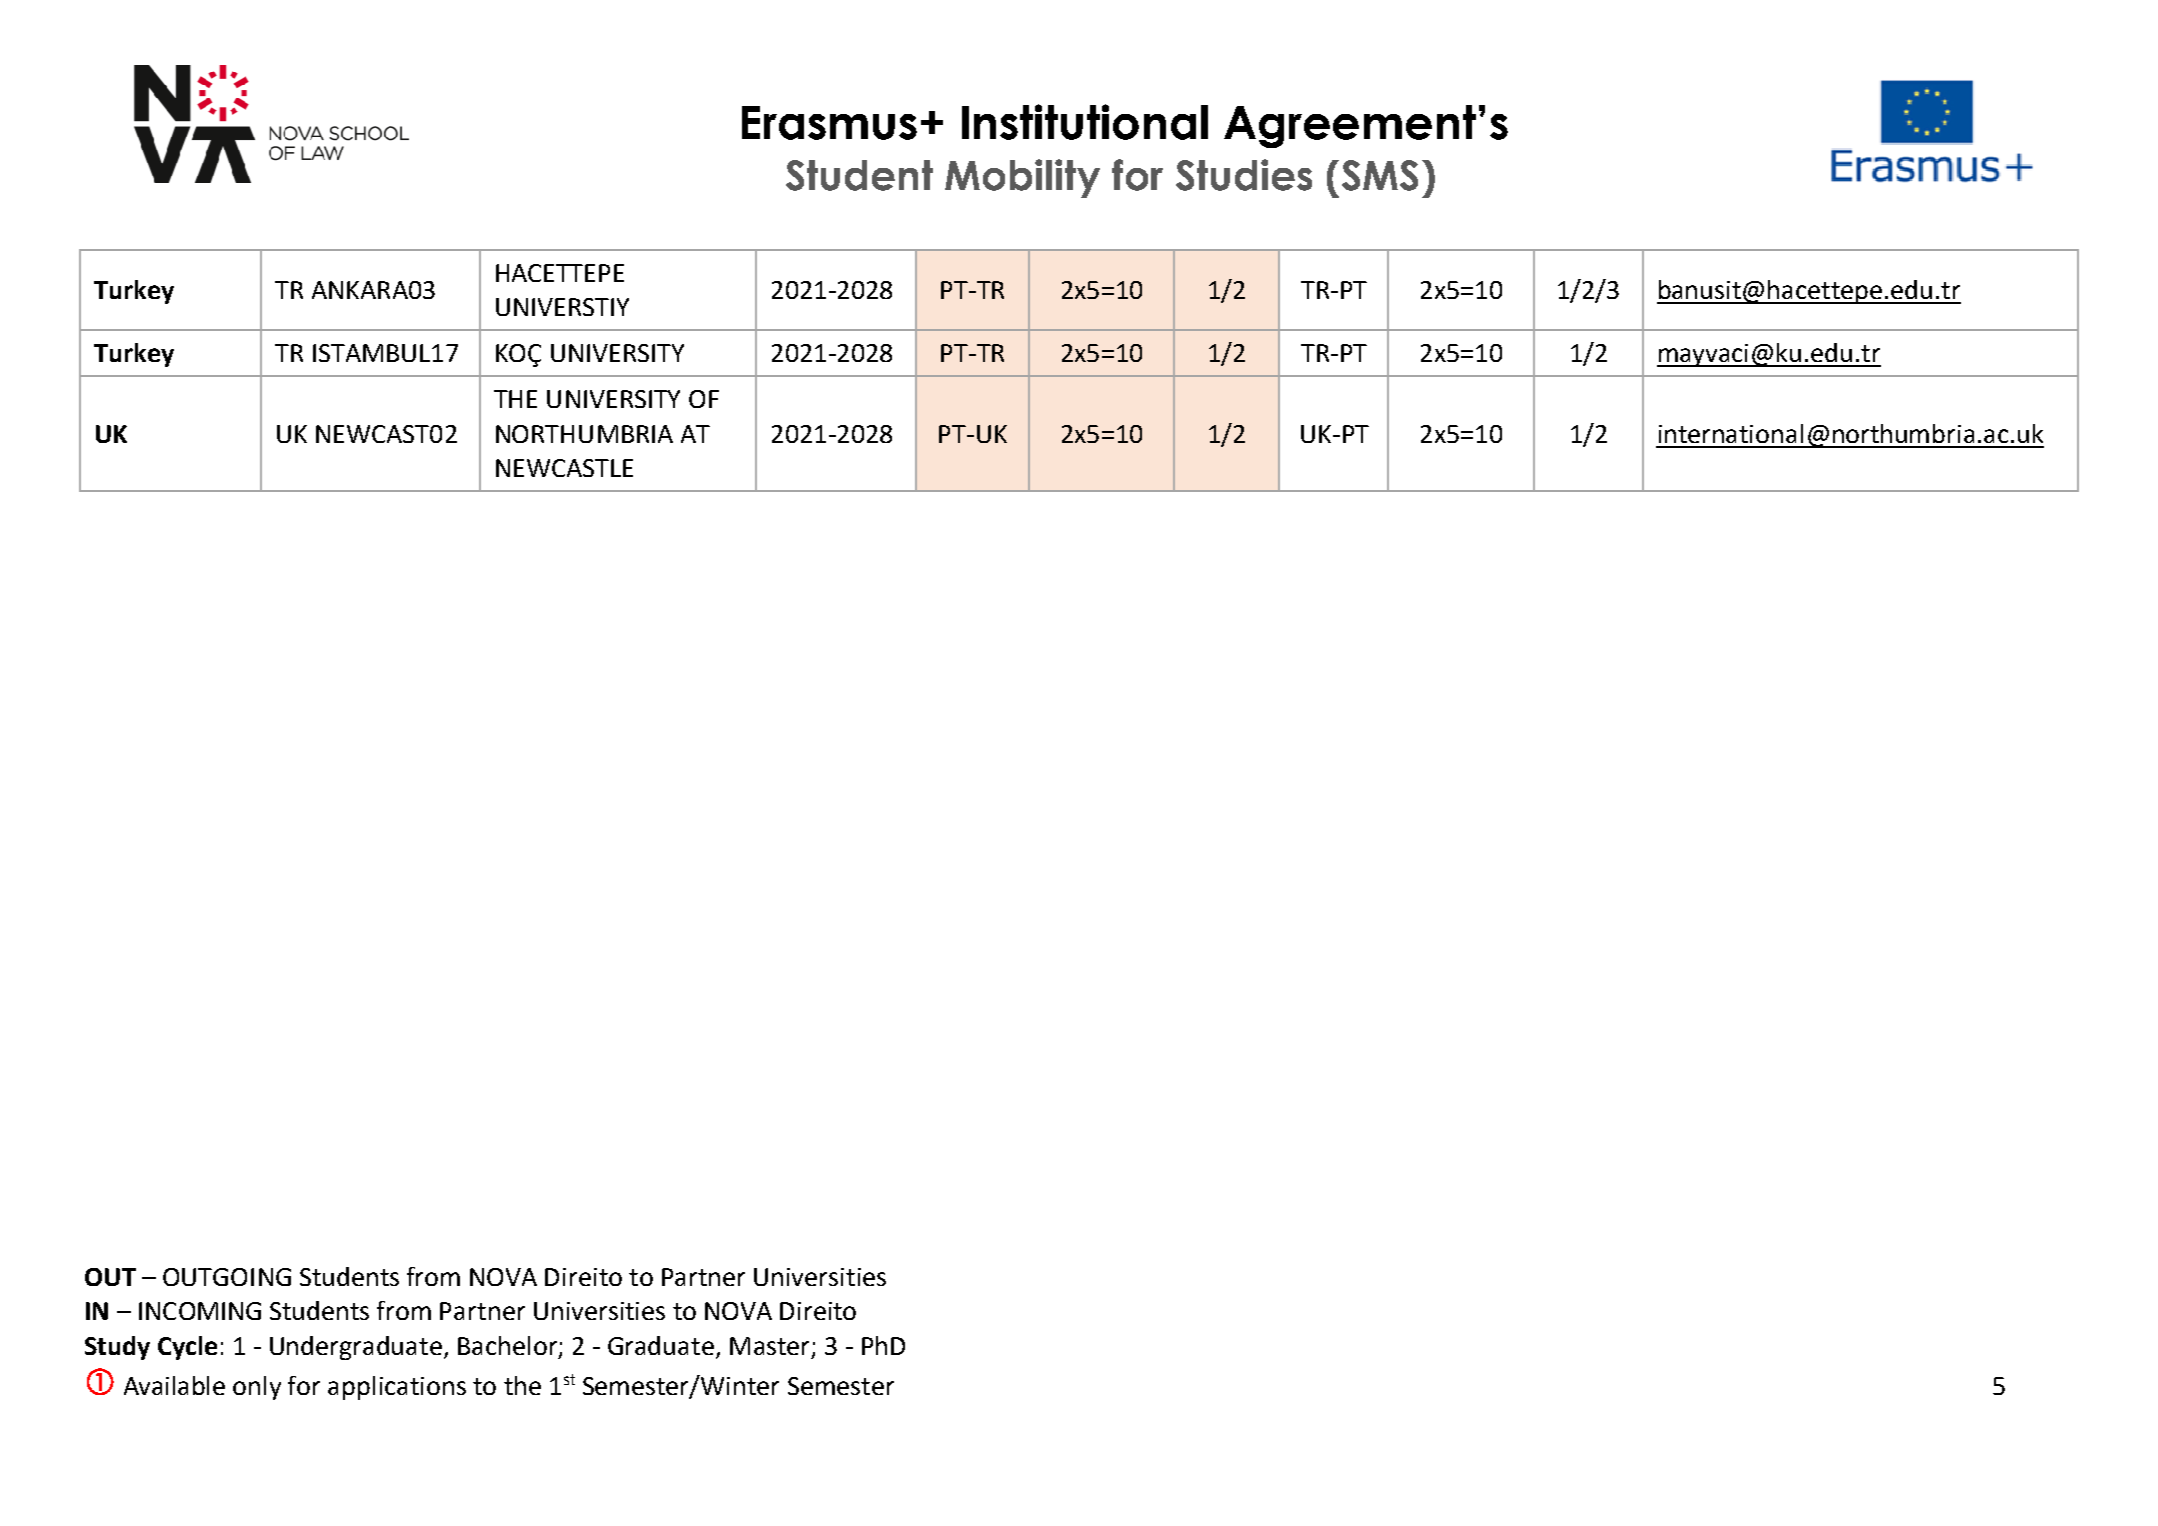 The image size is (2158, 1526). Describe the element at coordinates (562, 307) in the screenshot. I see `UNIVERSTIY` at that location.
